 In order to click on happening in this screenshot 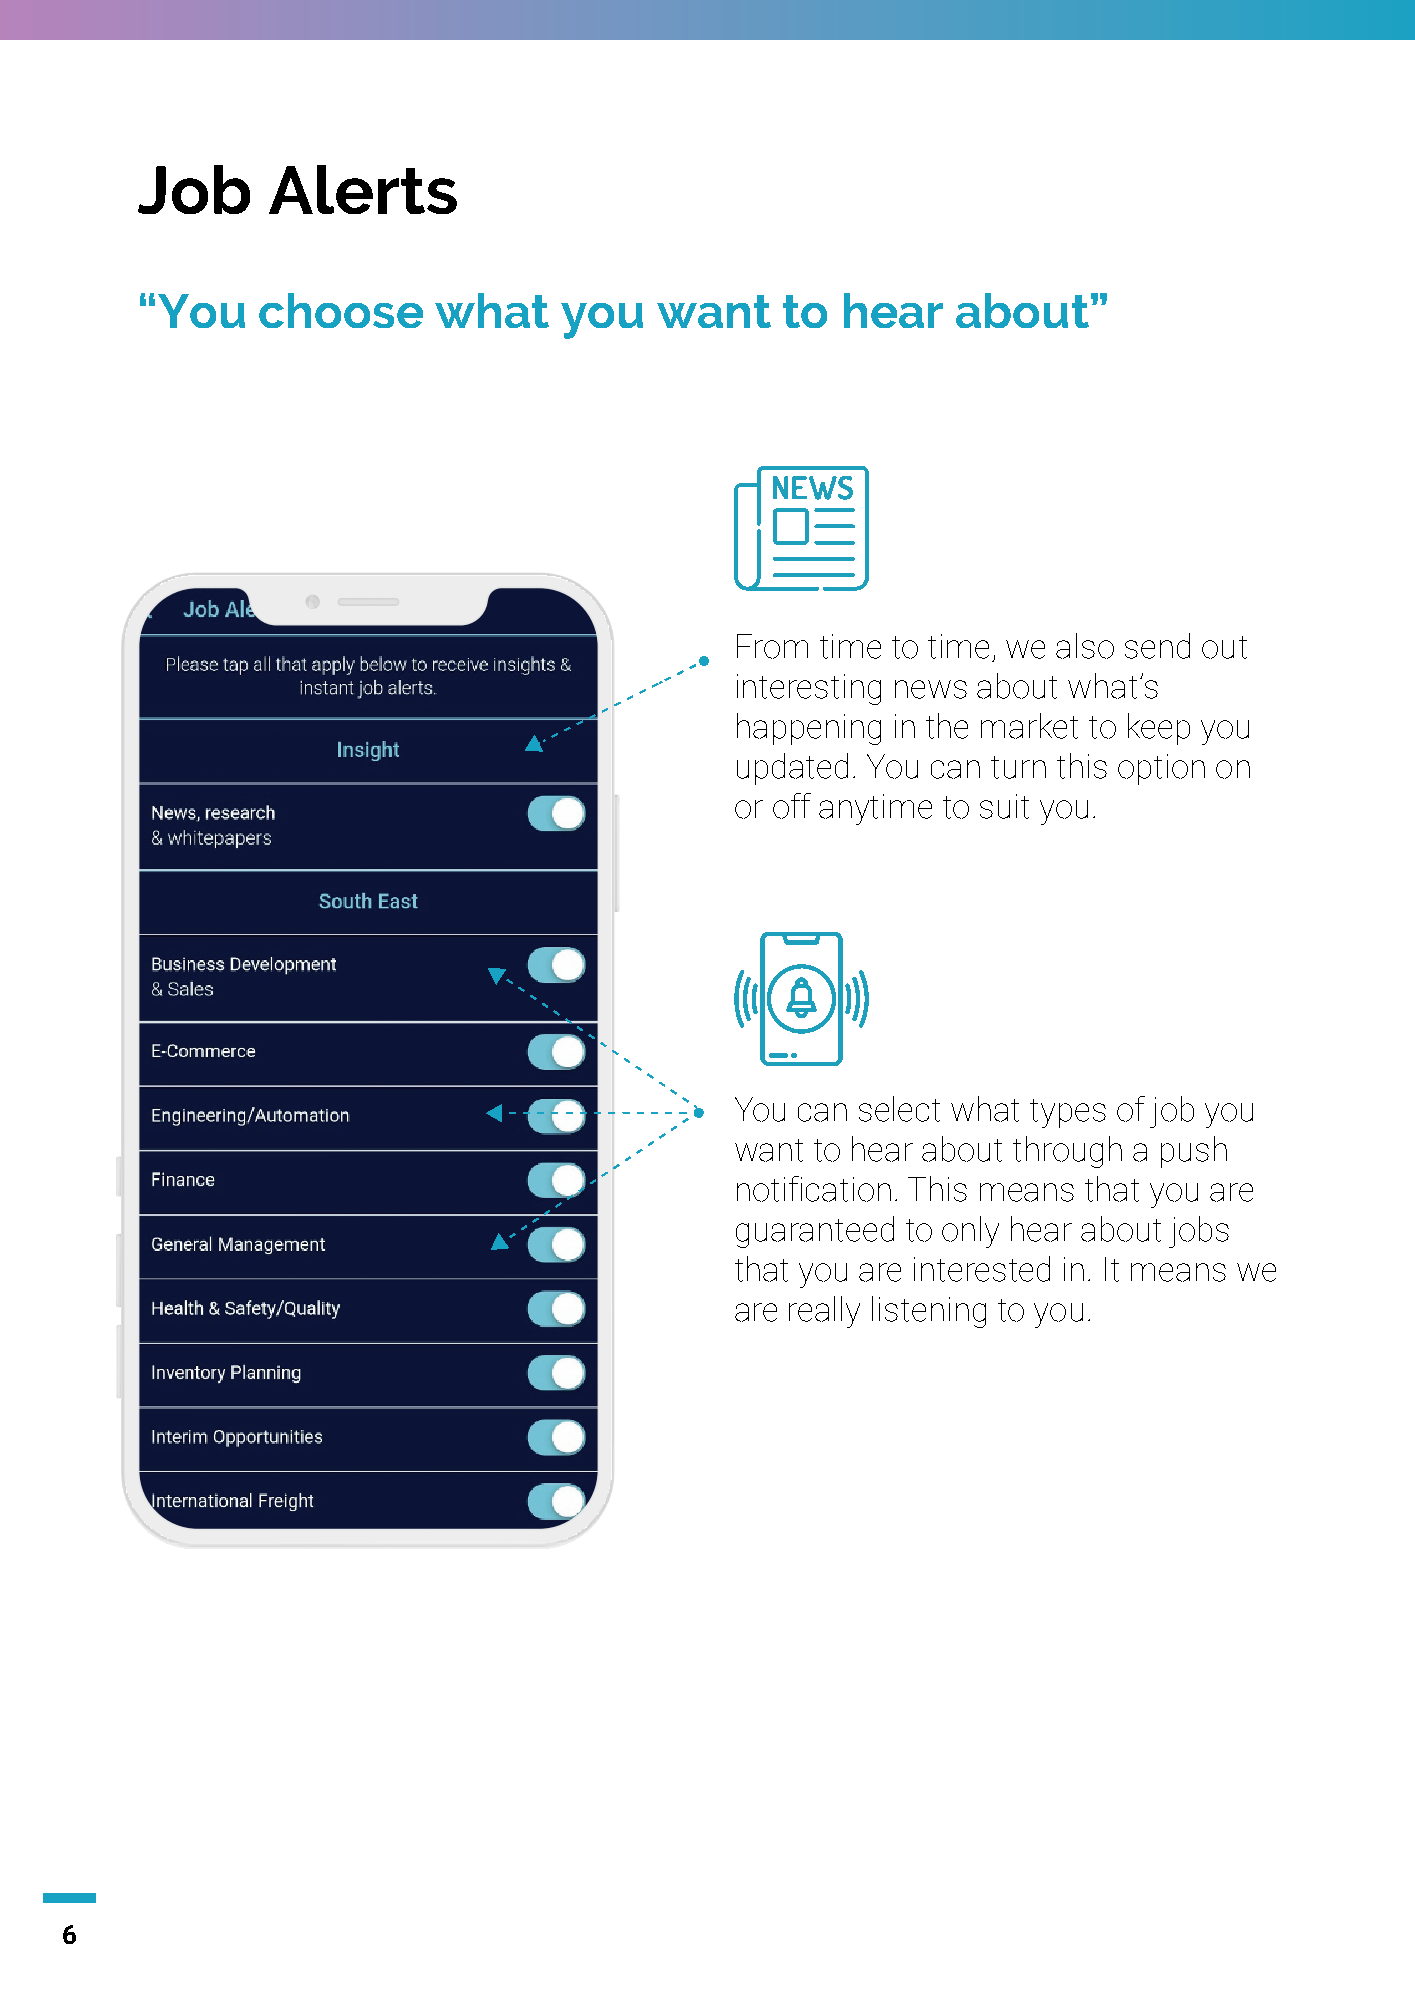, I will do `click(809, 729)`.
